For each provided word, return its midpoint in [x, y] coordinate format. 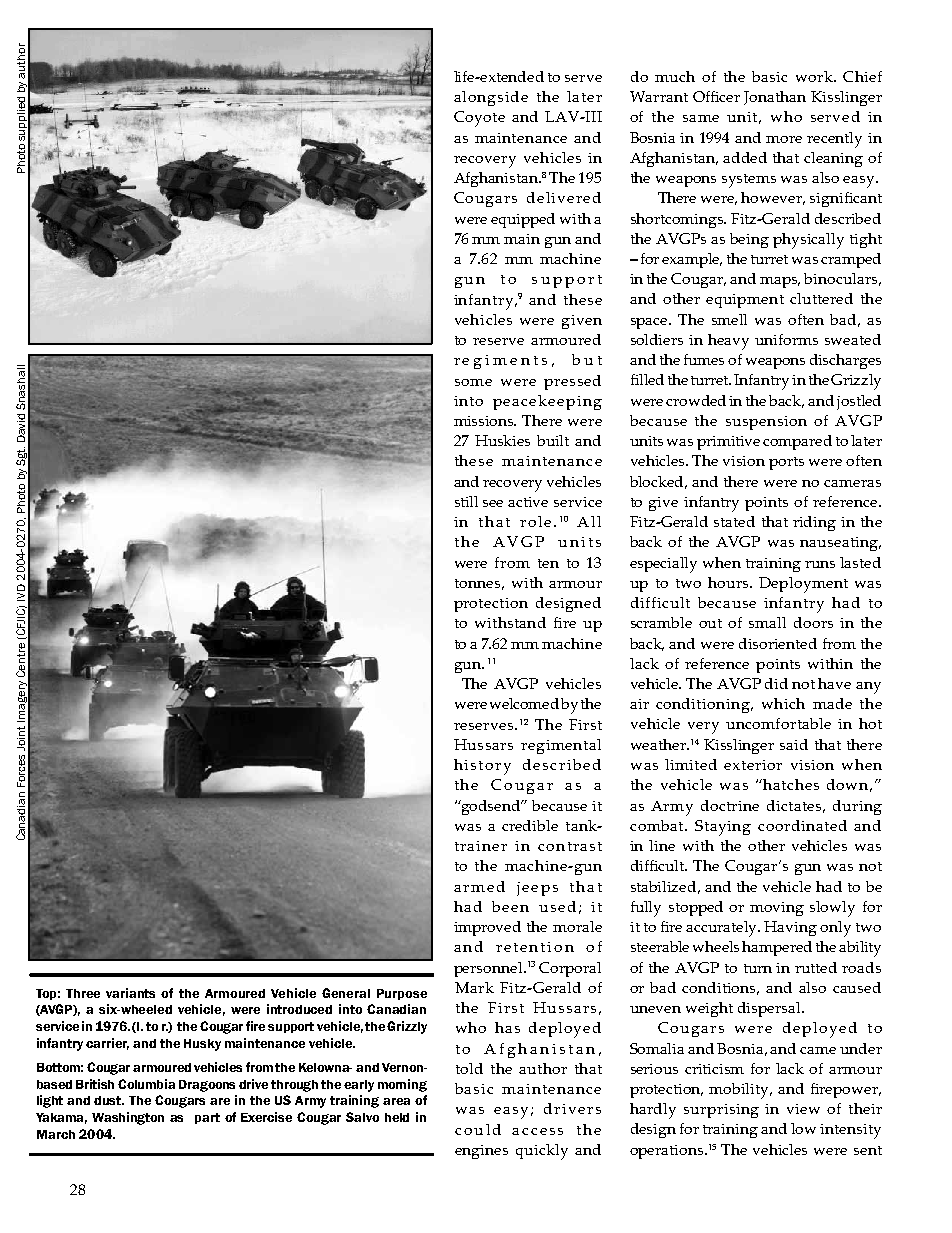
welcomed [524, 703]
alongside [491, 98]
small [767, 622]
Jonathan [775, 98]
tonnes [477, 583]
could [478, 1129]
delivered [564, 197]
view [803, 1109]
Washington [128, 1118]
